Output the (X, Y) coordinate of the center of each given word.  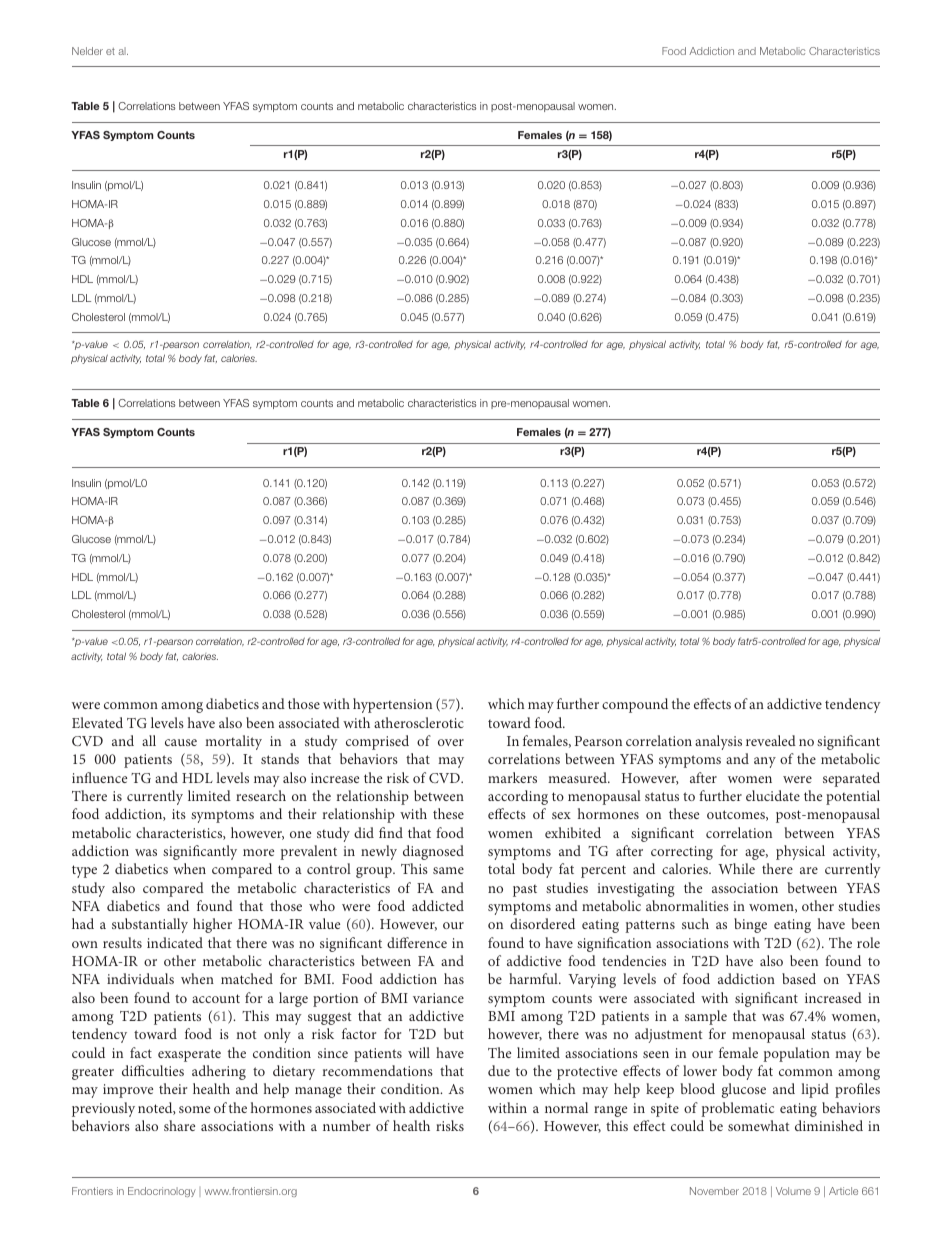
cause (181, 742)
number (346, 1125)
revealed (771, 740)
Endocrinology (162, 1192)
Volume (793, 1191)
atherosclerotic (419, 722)
